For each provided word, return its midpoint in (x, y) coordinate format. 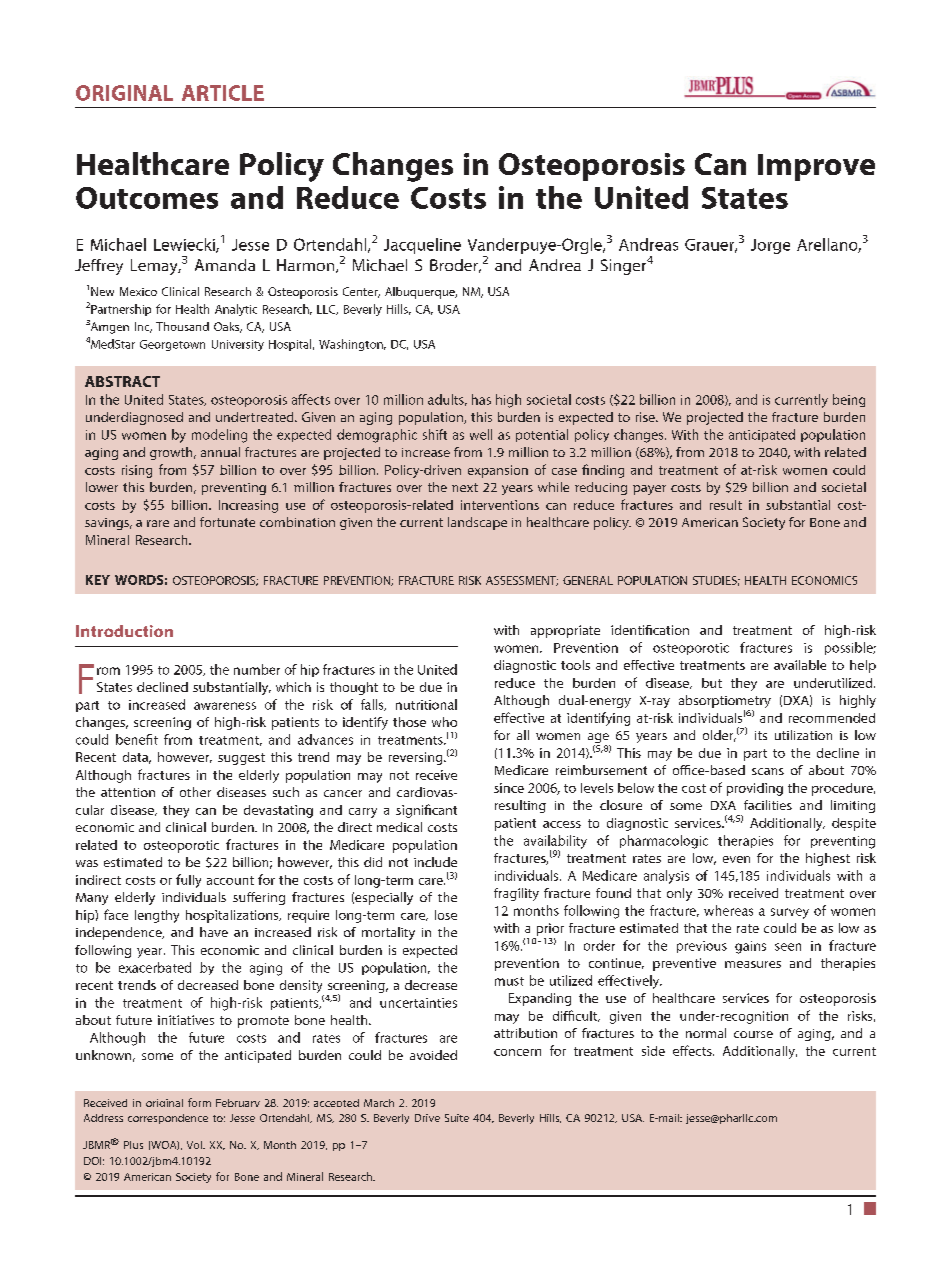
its (761, 735)
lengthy (157, 916)
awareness (225, 706)
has (481, 399)
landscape (477, 523)
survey (790, 913)
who (444, 722)
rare (158, 523)
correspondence (168, 1119)
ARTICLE (223, 93)
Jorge (770, 246)
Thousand (182, 326)
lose (446, 915)
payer (649, 490)
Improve (816, 167)
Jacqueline (422, 246)
